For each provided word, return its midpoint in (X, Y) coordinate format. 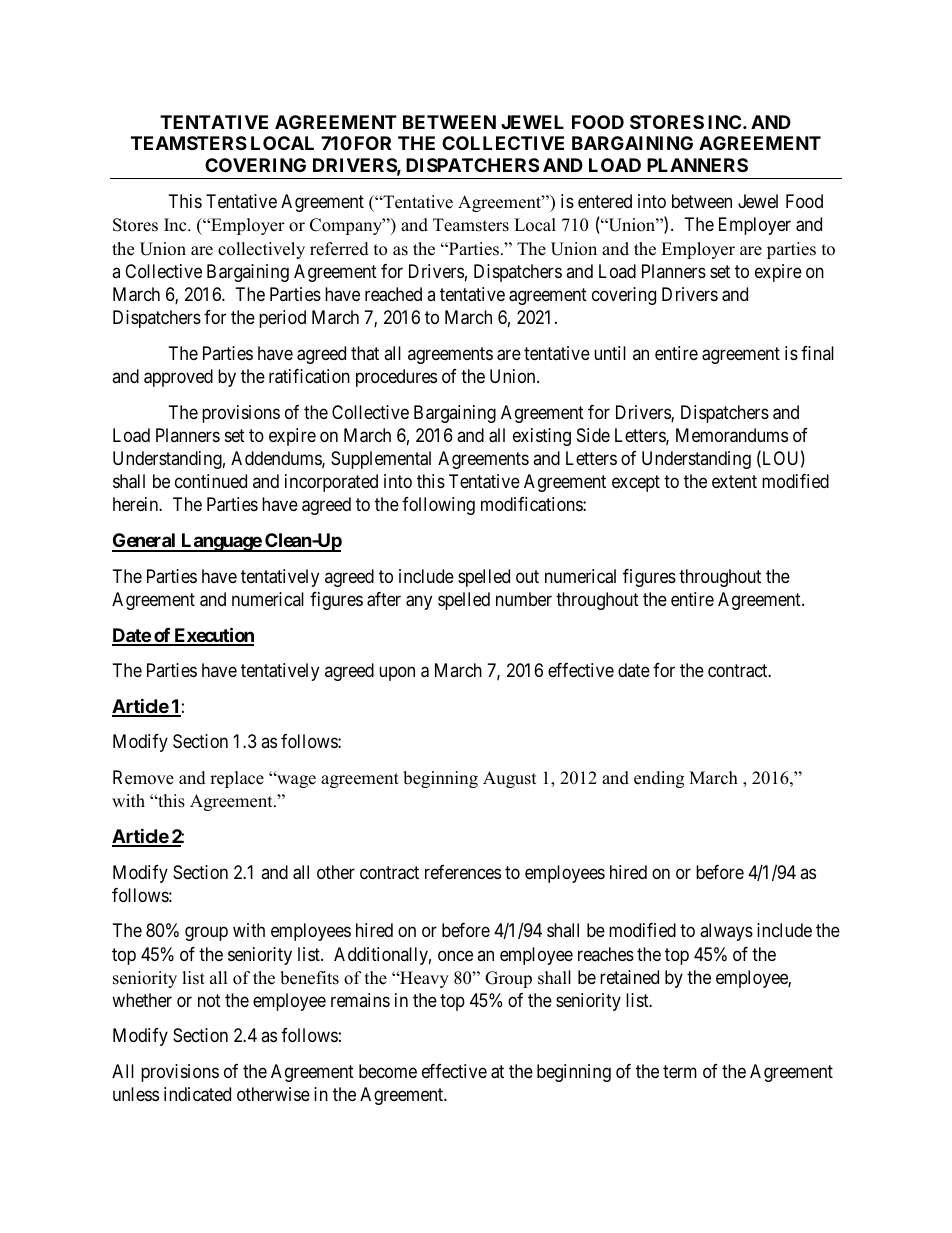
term (680, 1071)
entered (605, 201)
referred (339, 249)
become (388, 1071)
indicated (197, 1094)
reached (393, 294)
